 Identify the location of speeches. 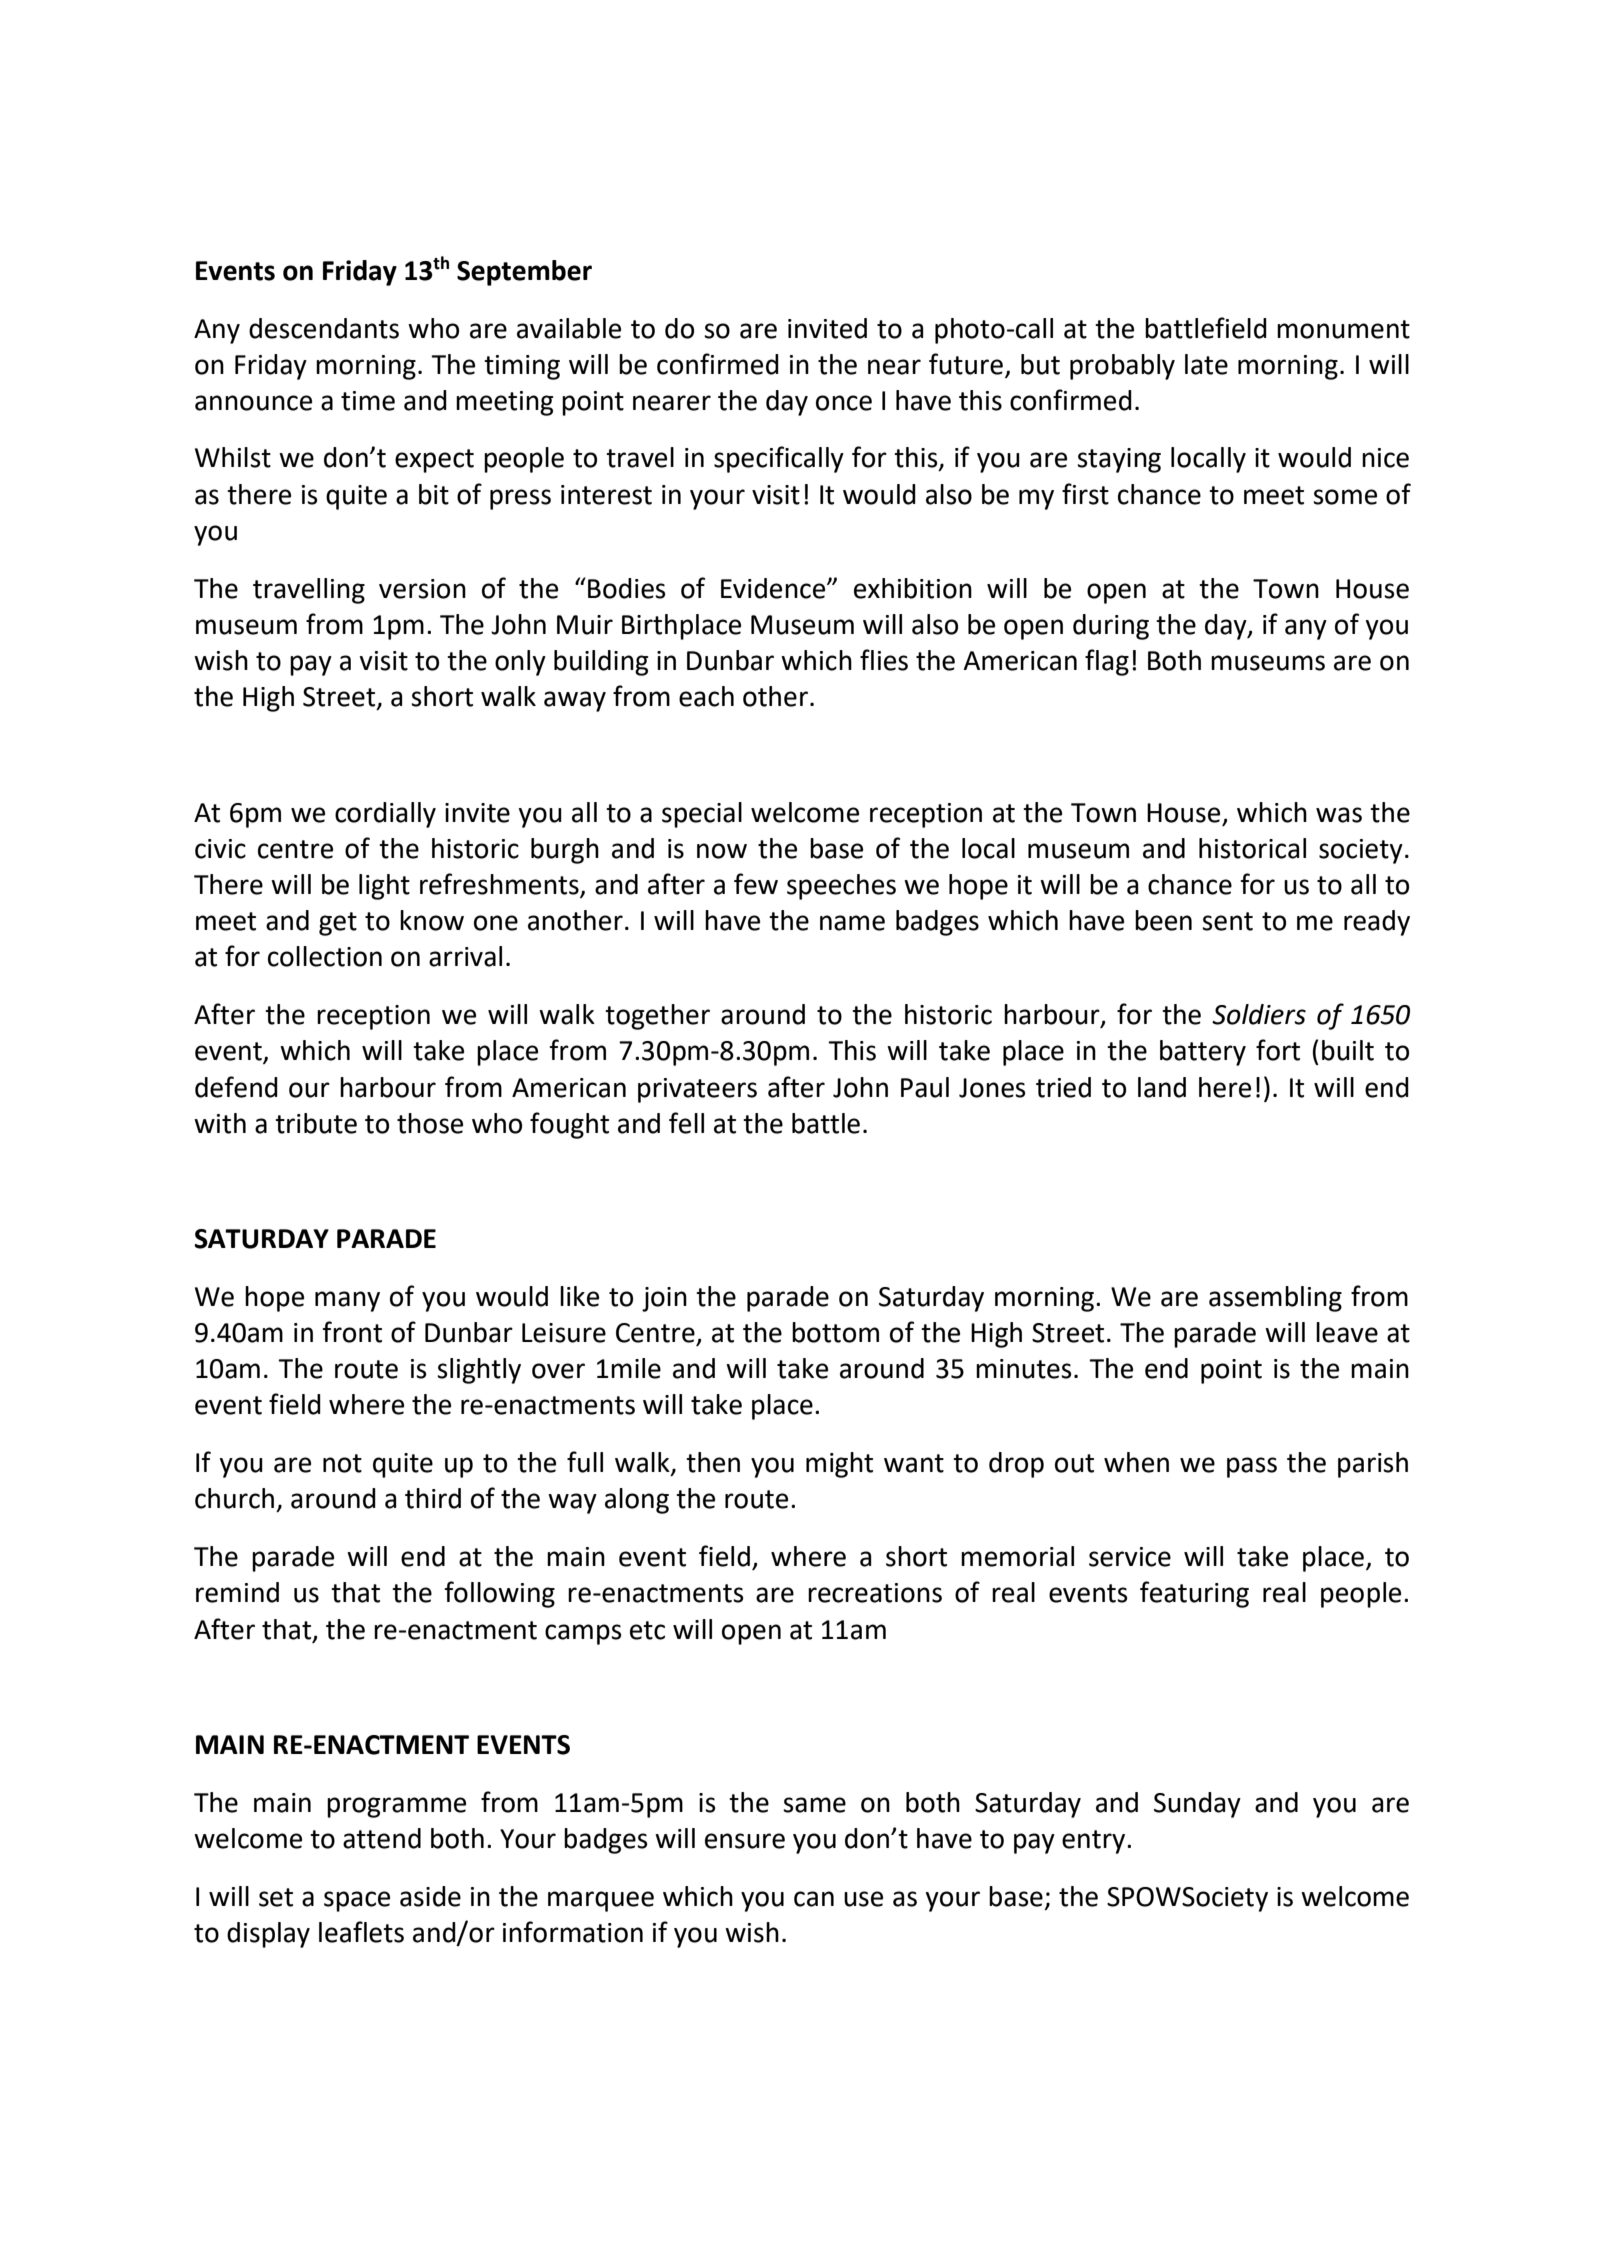
(841, 887).
